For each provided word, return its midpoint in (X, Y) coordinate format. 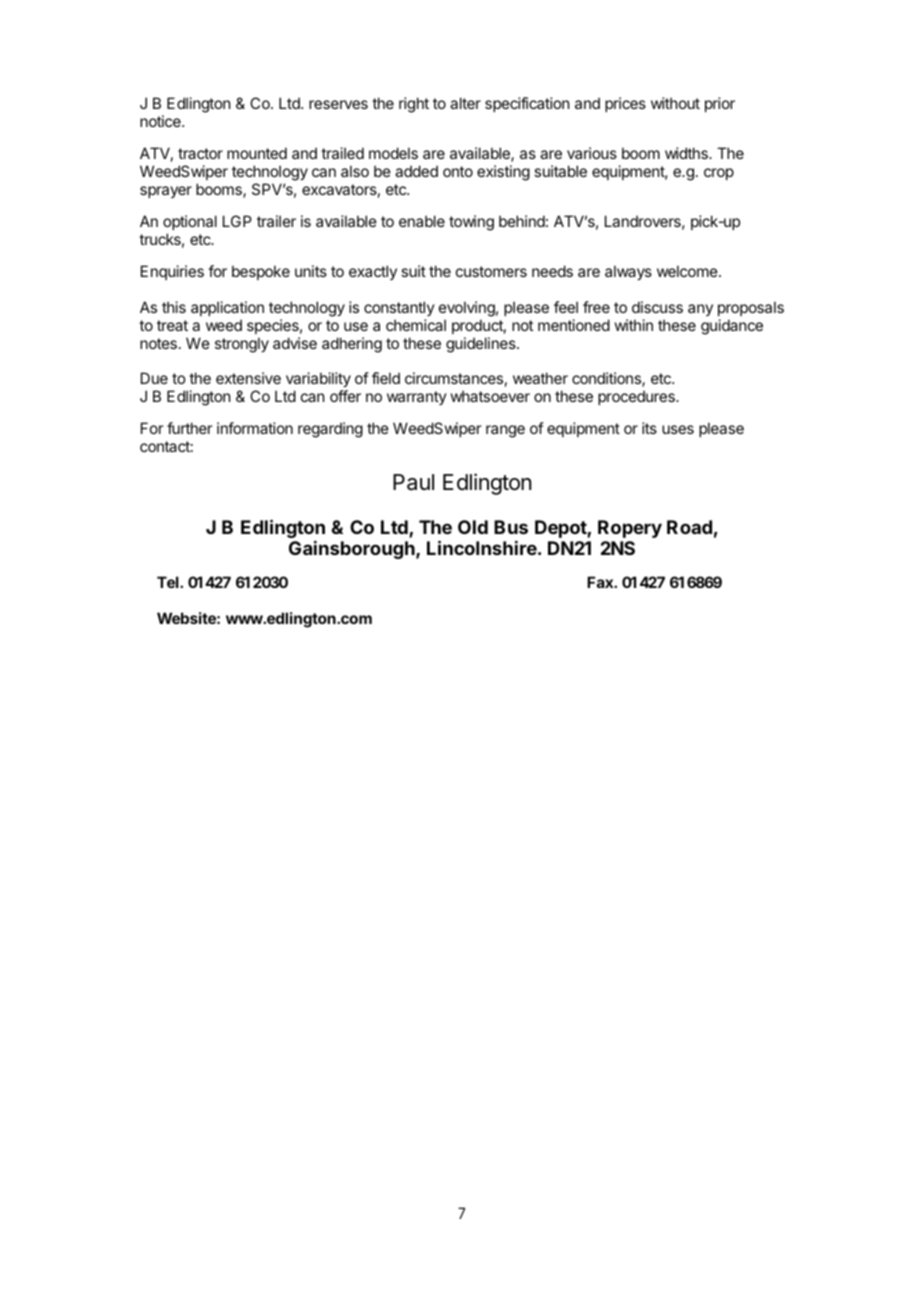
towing (471, 223)
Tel (169, 582)
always (628, 272)
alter (465, 103)
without (675, 103)
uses (678, 429)
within (634, 325)
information (255, 428)
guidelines (482, 345)
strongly (242, 345)
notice (161, 121)
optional (190, 222)
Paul (413, 482)
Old (473, 527)
